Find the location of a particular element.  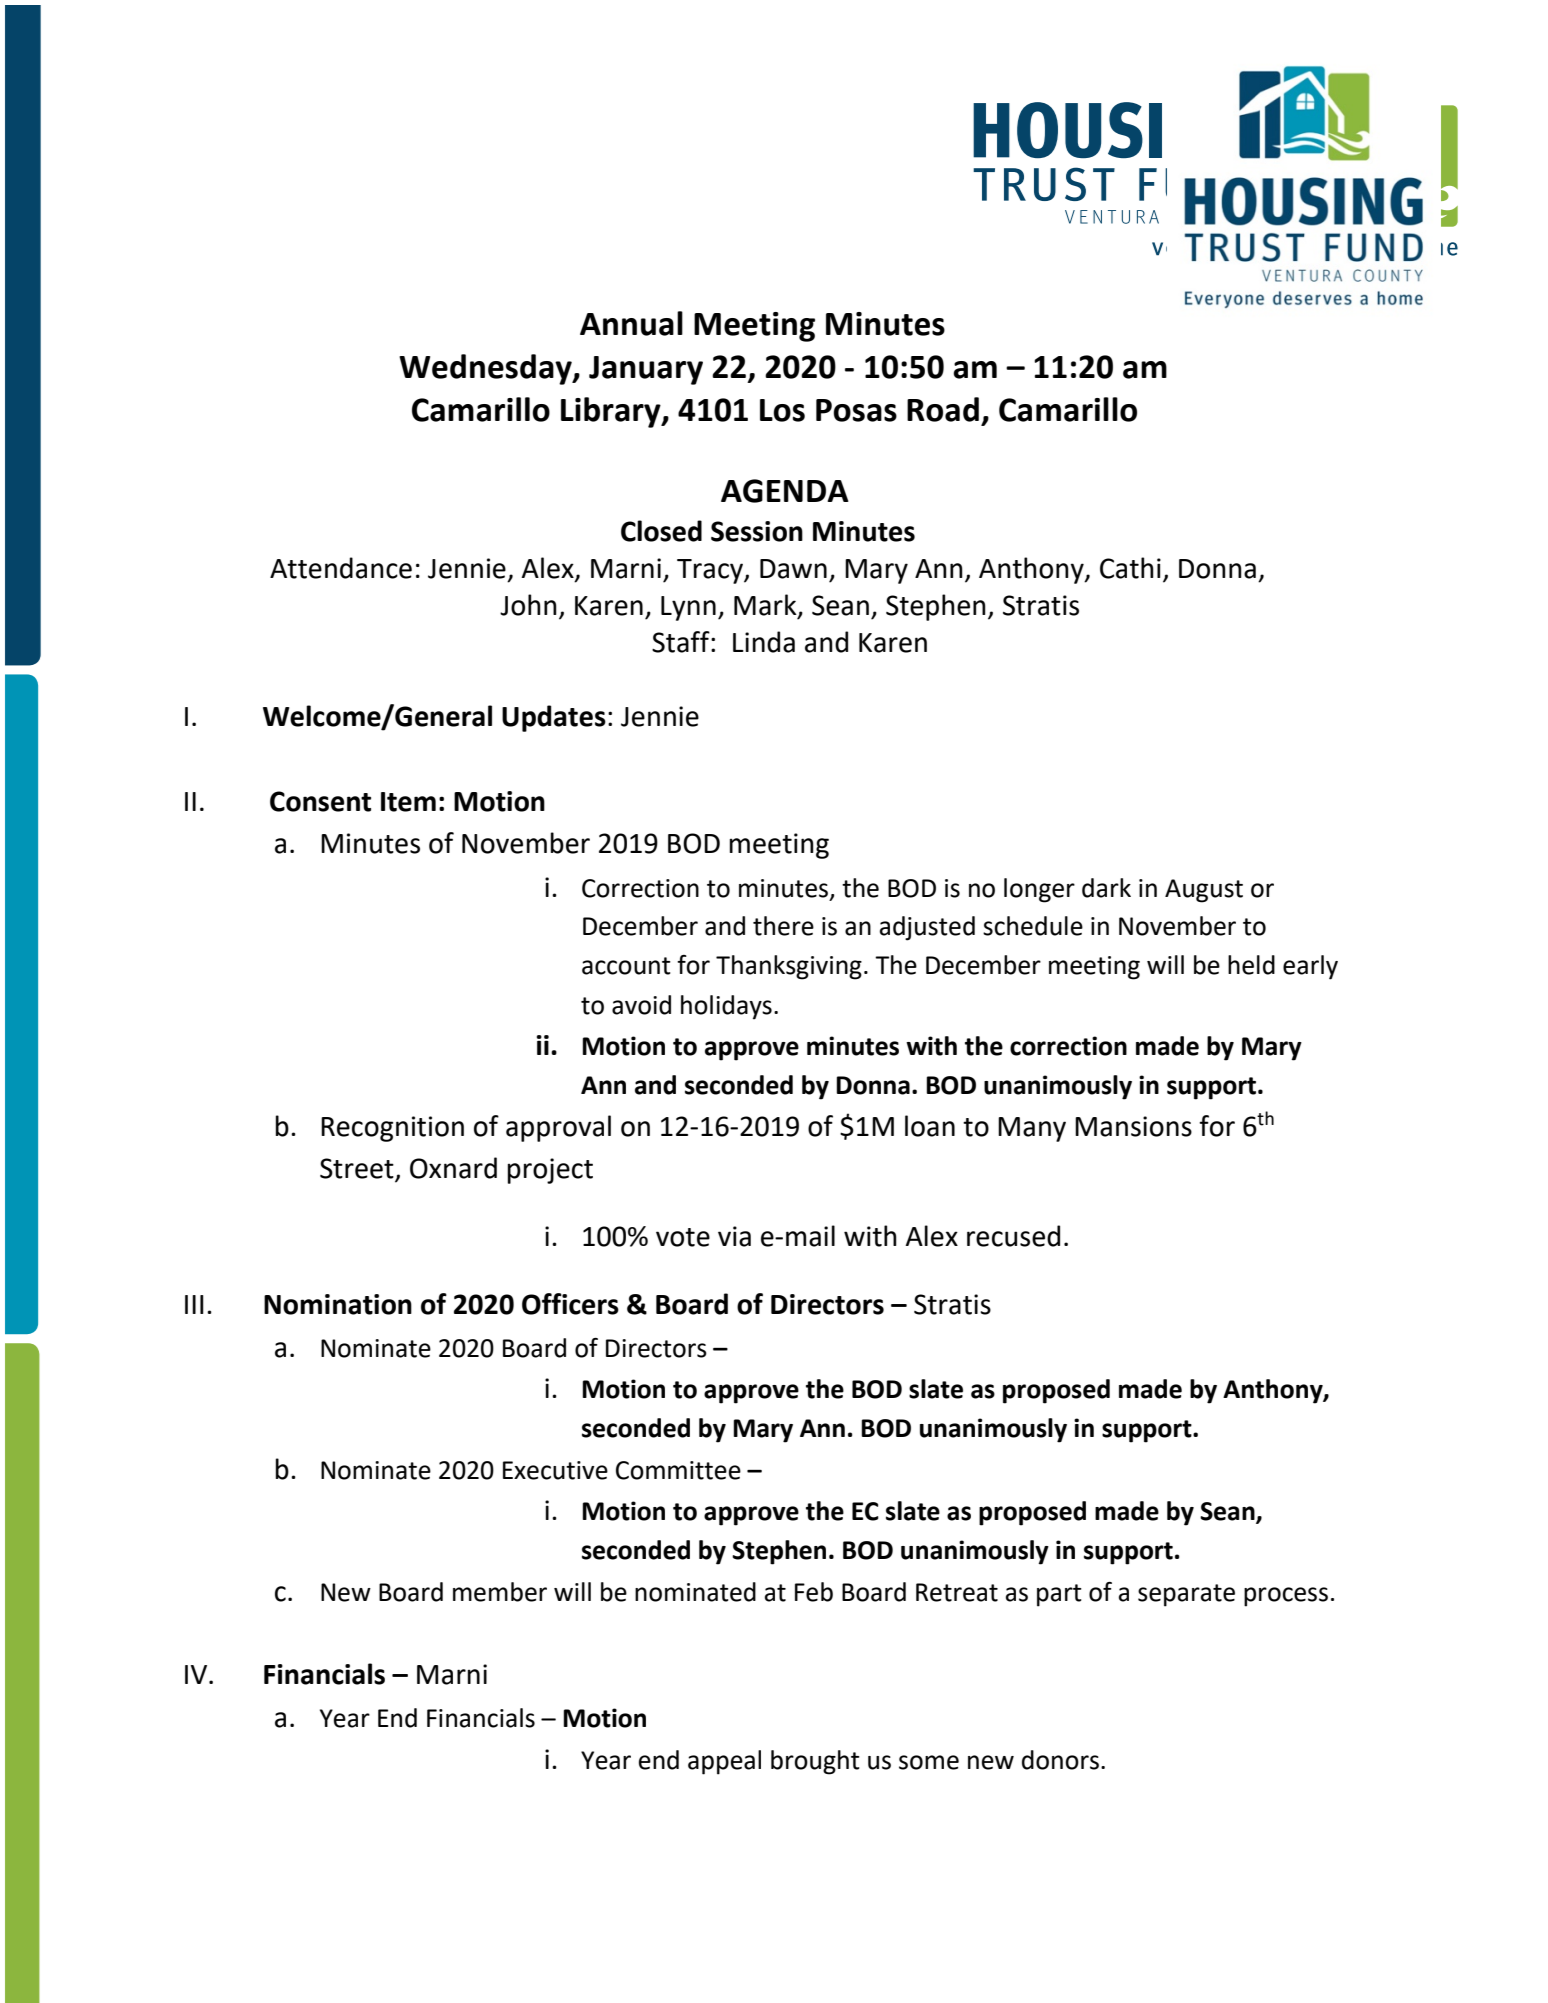

Mansions is located at coordinates (1133, 1126).
